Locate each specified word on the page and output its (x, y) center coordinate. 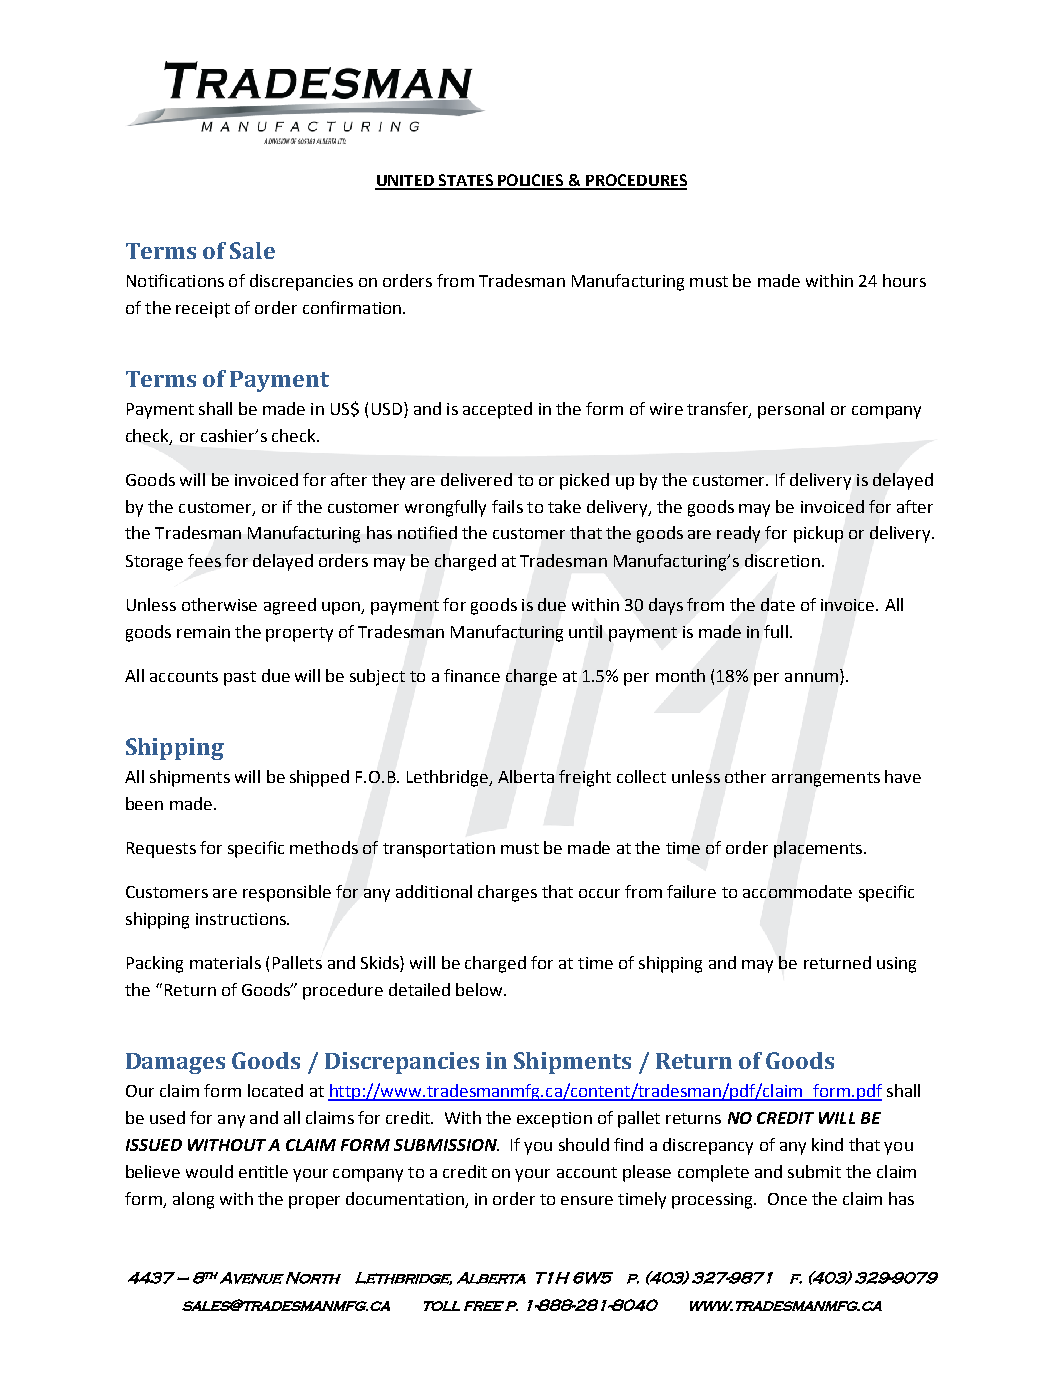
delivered (476, 479)
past (240, 678)
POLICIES (531, 181)
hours (904, 280)
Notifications (175, 280)
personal (791, 410)
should (584, 1144)
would (209, 1171)
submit (814, 1171)
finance (472, 675)
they (388, 481)
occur (599, 893)
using (896, 965)
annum (811, 677)
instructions (242, 919)
